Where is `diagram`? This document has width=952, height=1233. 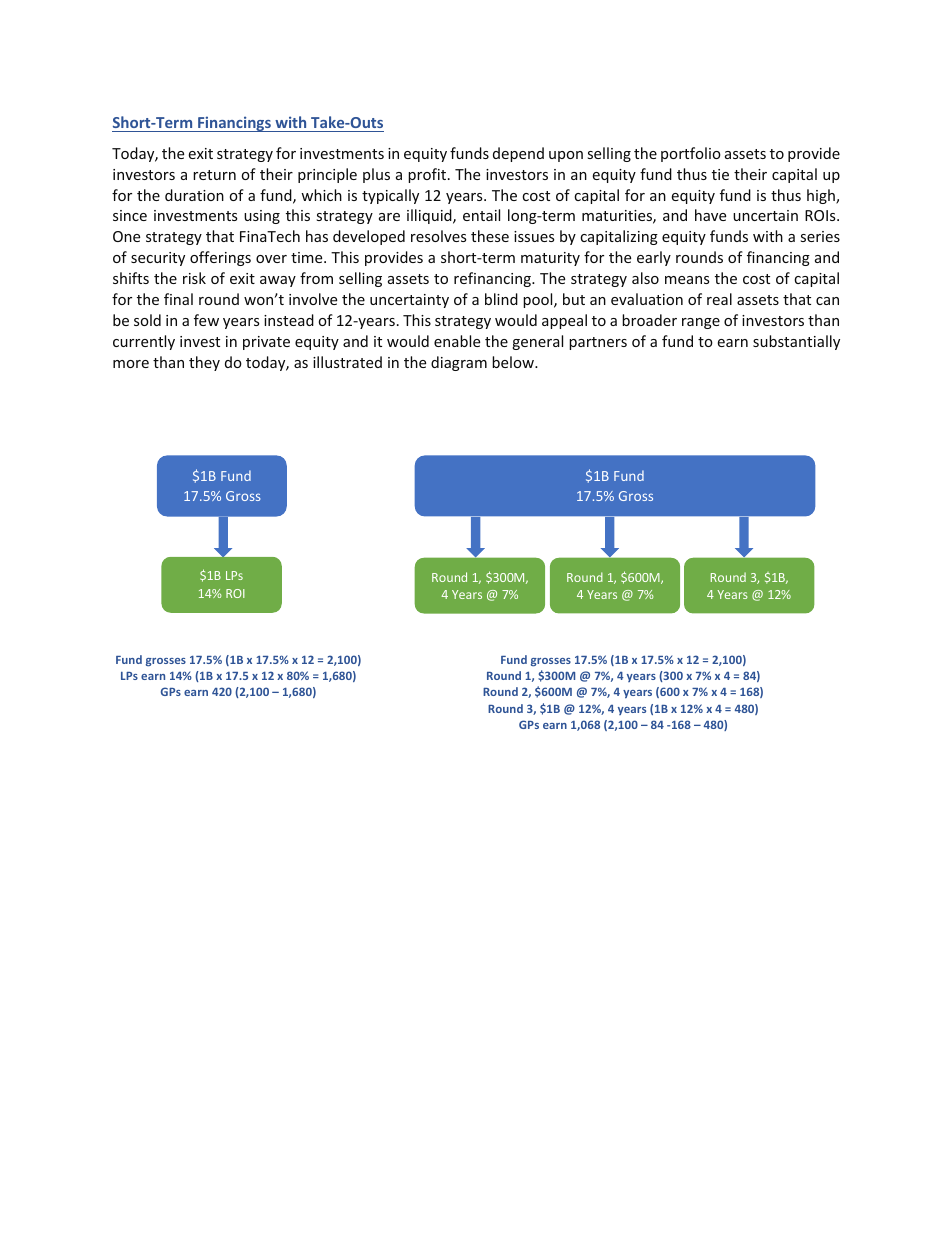
diagram is located at coordinates (459, 363).
